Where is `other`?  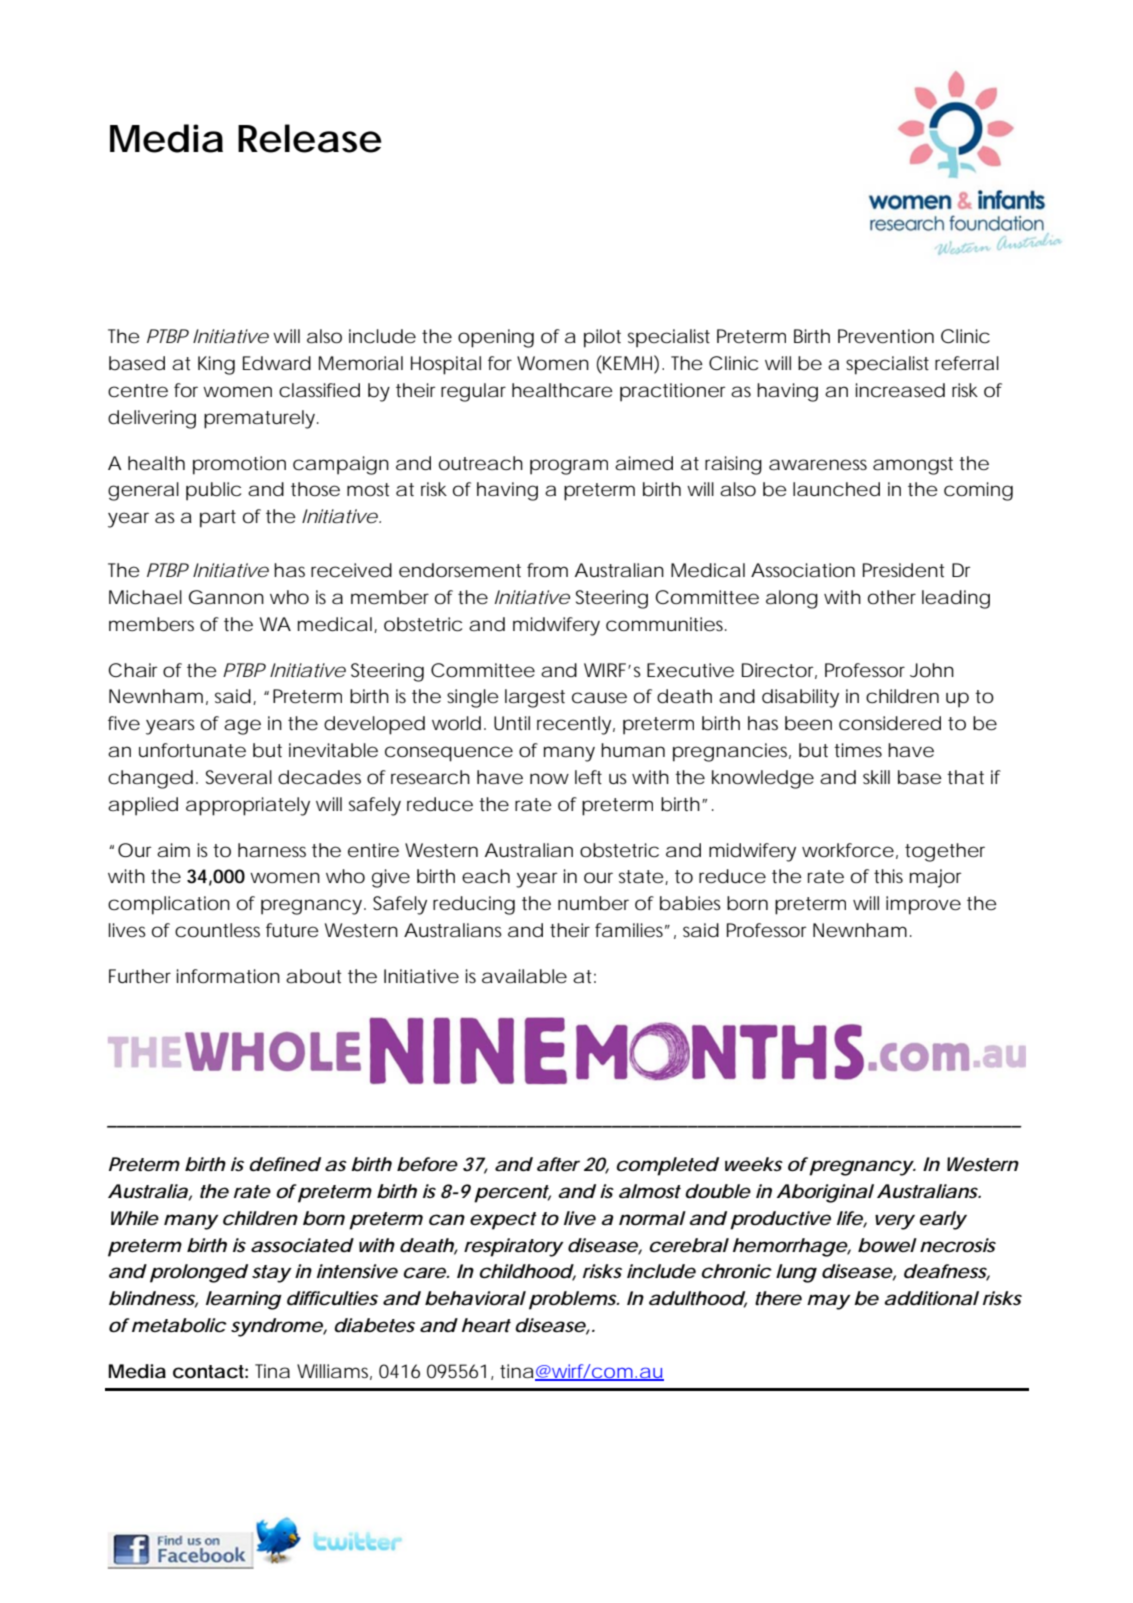 other is located at coordinates (892, 597).
